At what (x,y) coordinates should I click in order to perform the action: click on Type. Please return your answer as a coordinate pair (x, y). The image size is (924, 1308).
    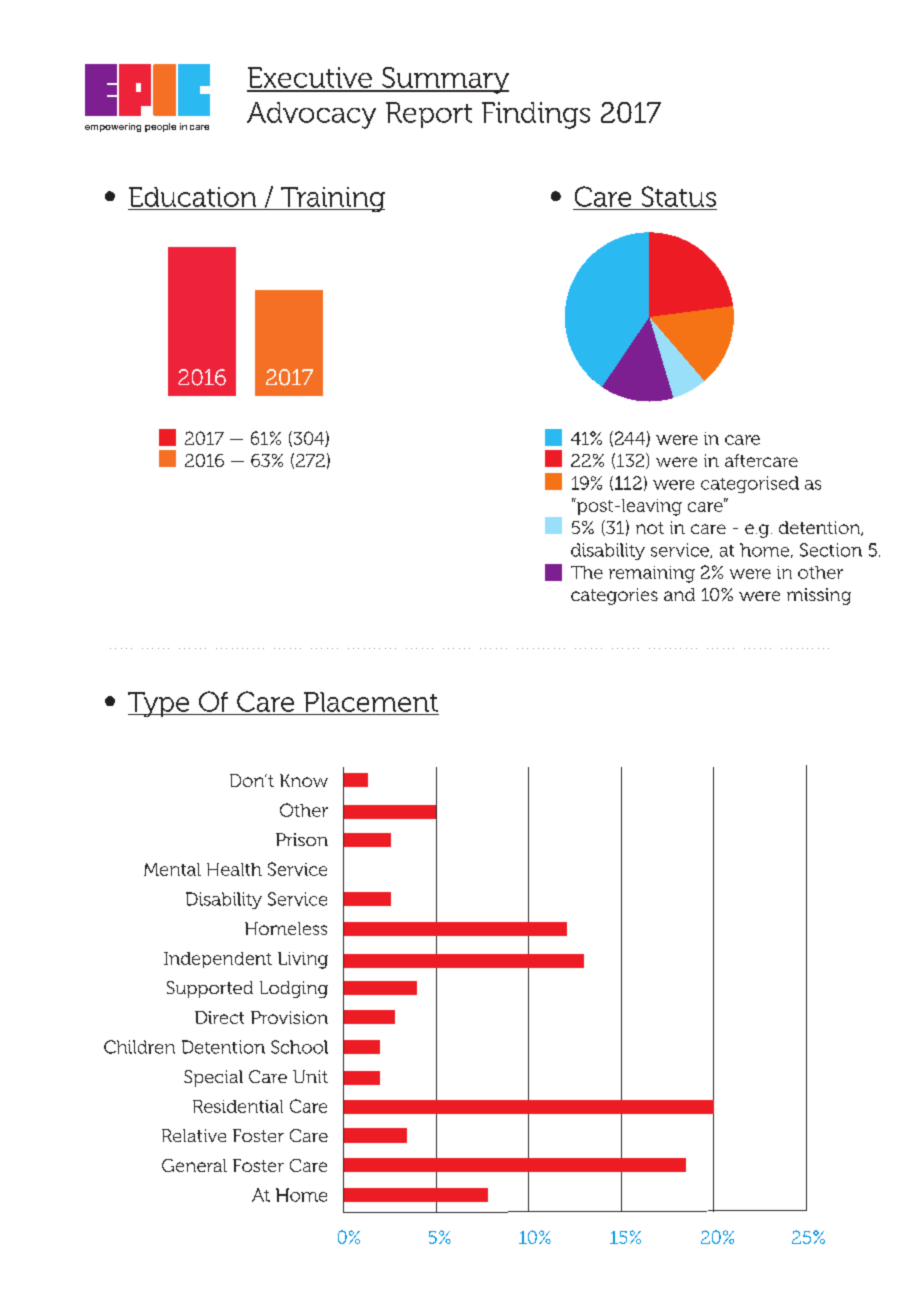
    Looking at the image, I should click on (159, 704).
